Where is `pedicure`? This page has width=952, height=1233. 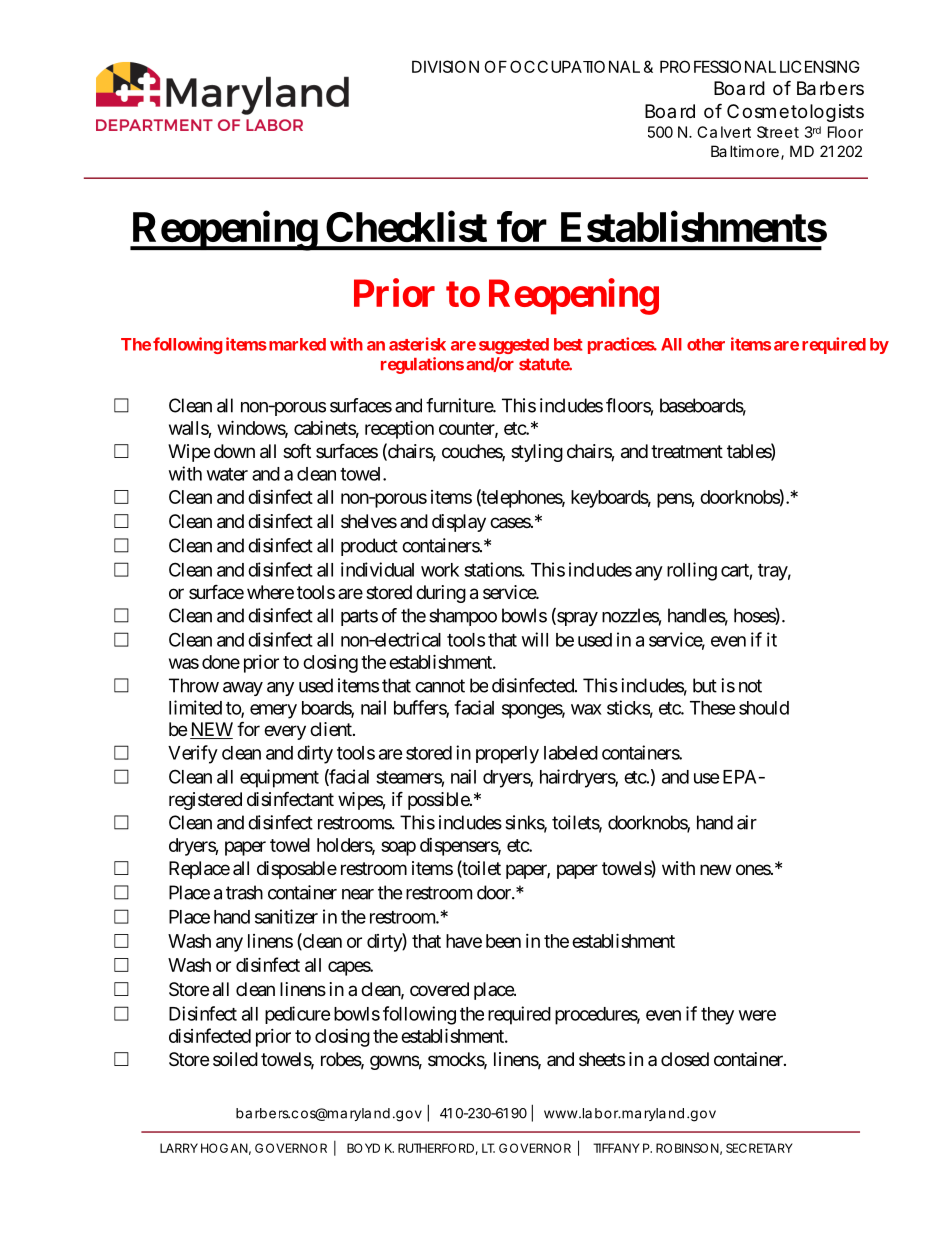 pedicure is located at coordinates (298, 1015).
